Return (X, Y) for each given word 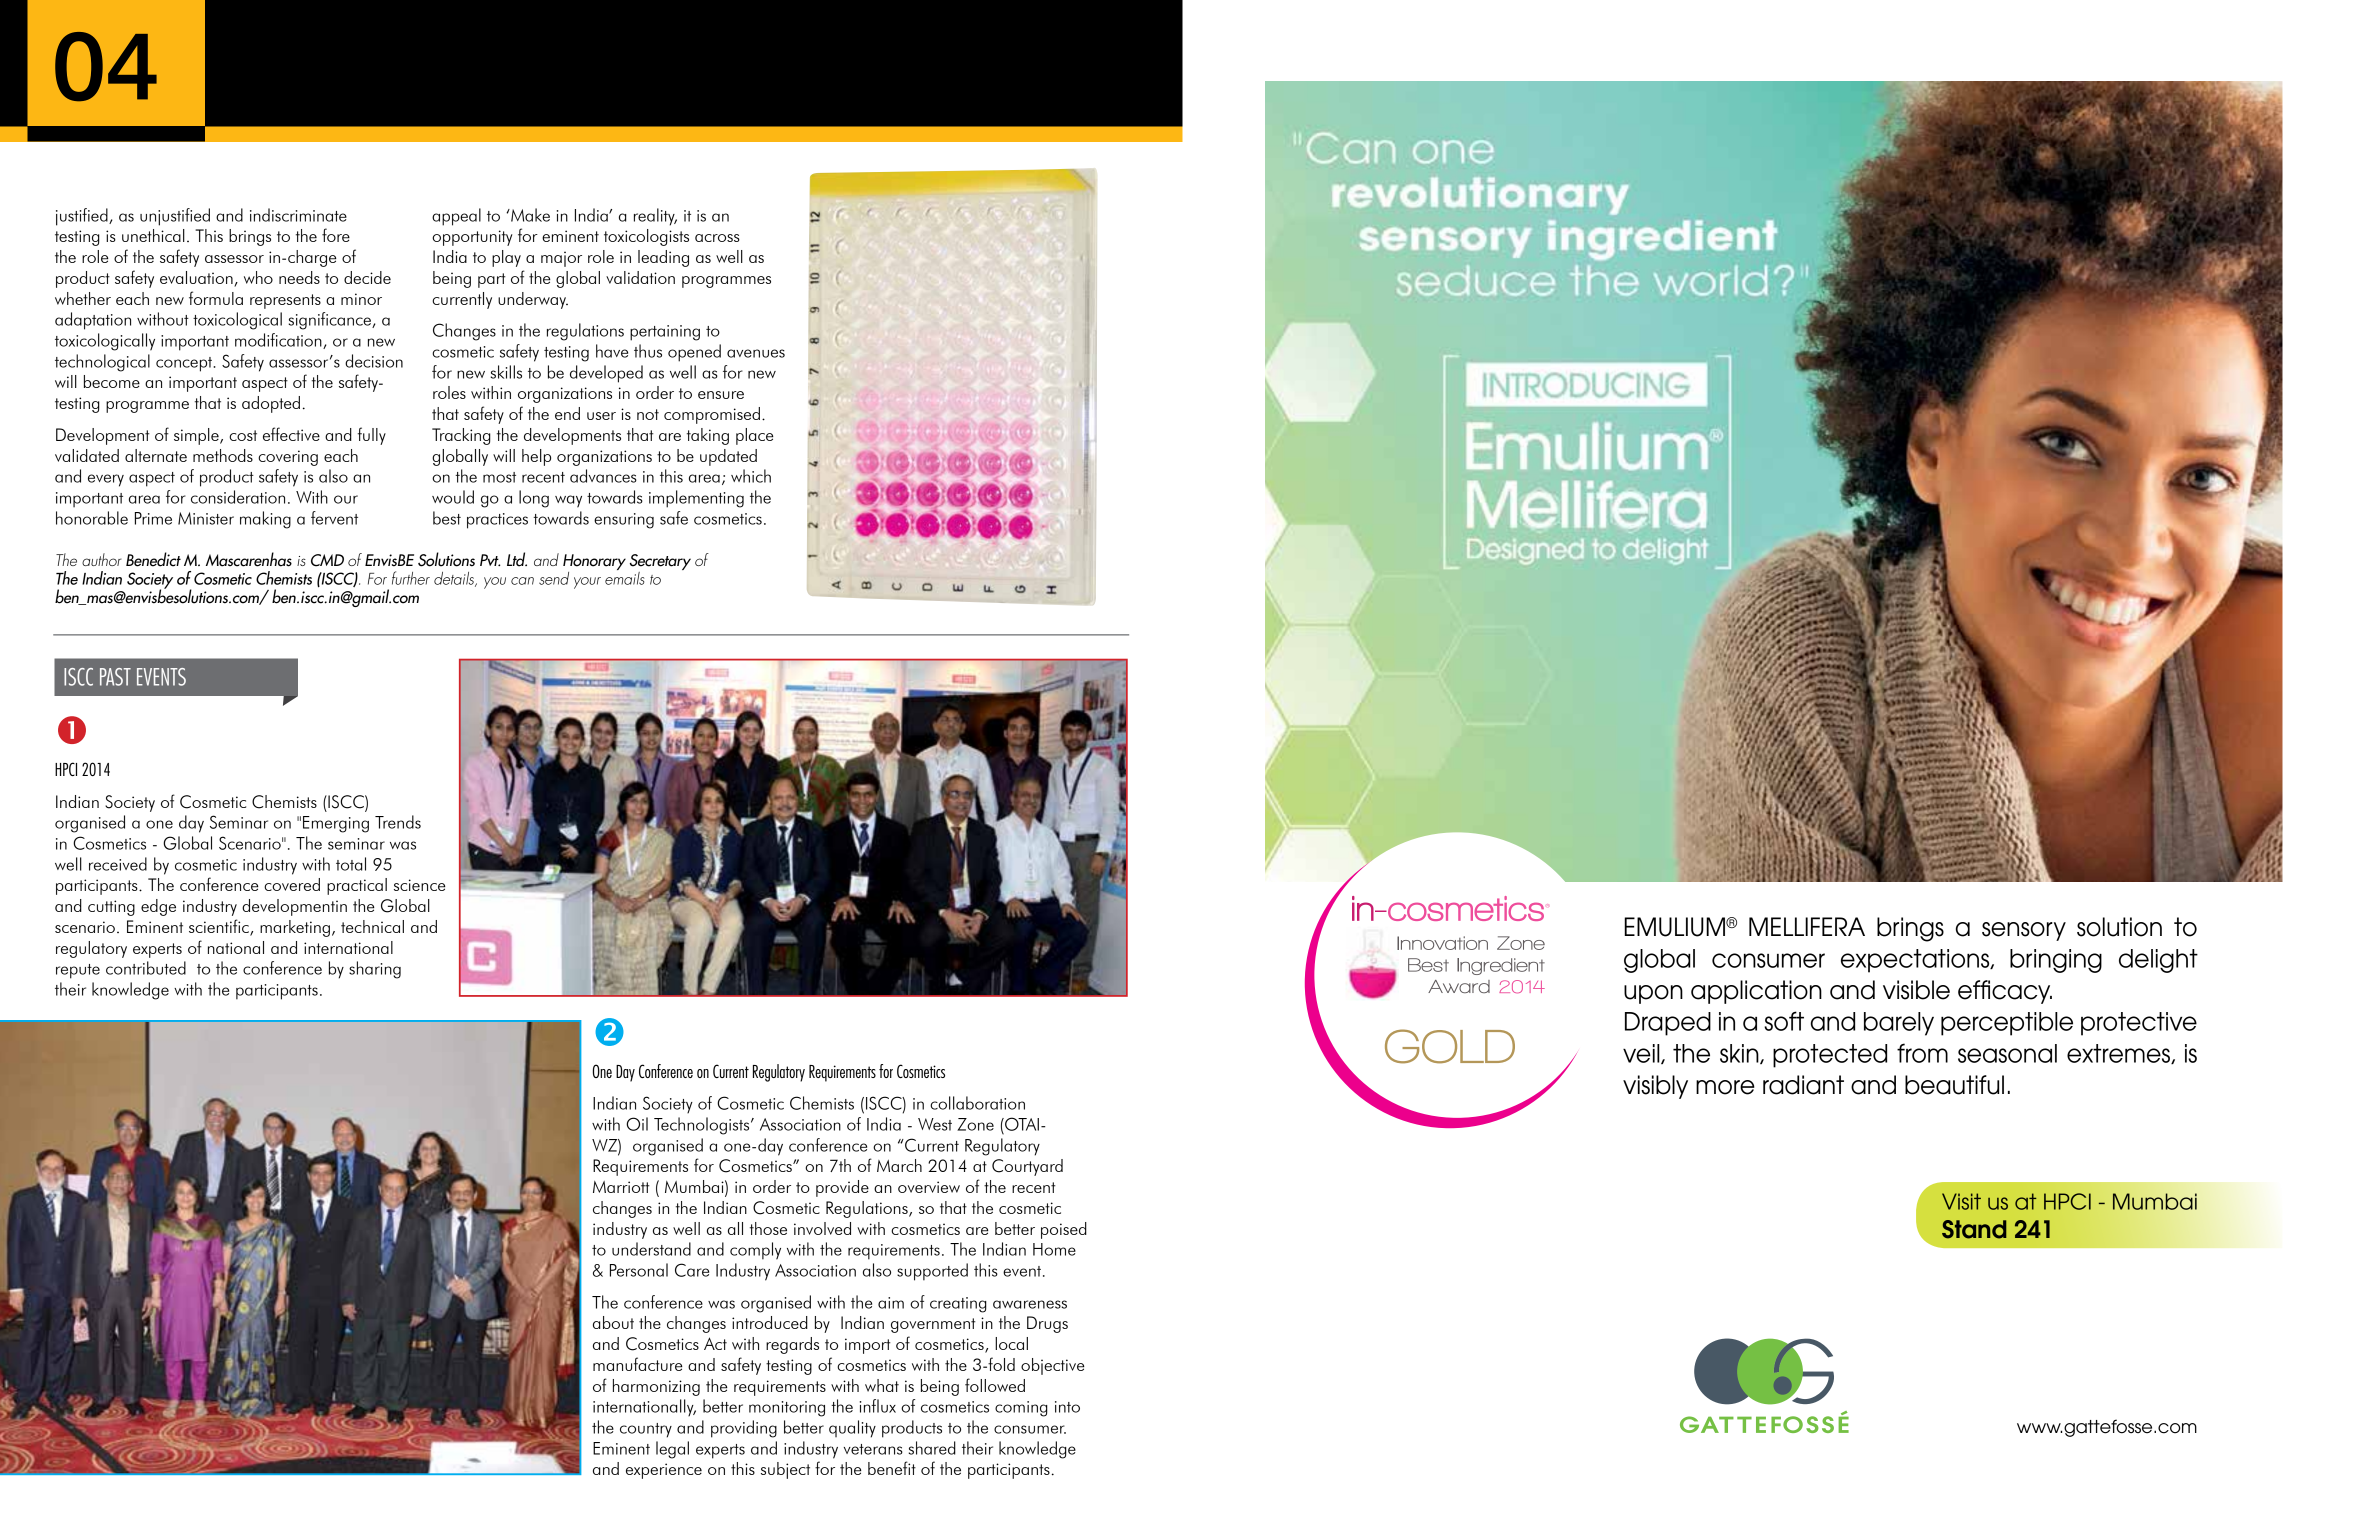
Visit (1961, 1201)
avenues (756, 353)
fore (336, 235)
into (1067, 1407)
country (646, 1430)
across (717, 238)
